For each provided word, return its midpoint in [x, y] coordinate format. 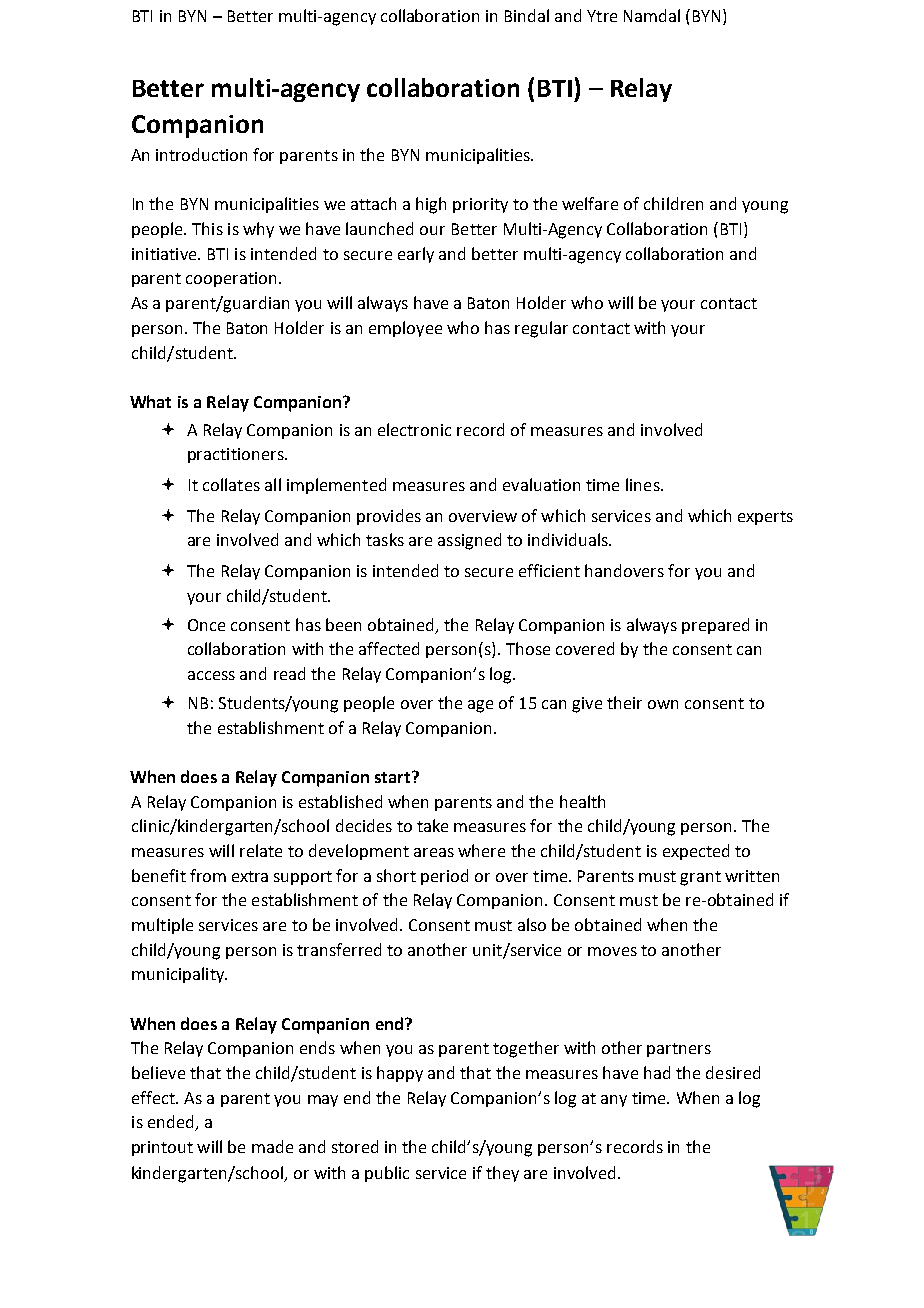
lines [644, 484]
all [273, 484]
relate [261, 850]
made [272, 1146]
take [432, 825]
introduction [201, 154]
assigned [469, 541]
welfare [590, 203]
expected [696, 852]
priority [480, 205]
